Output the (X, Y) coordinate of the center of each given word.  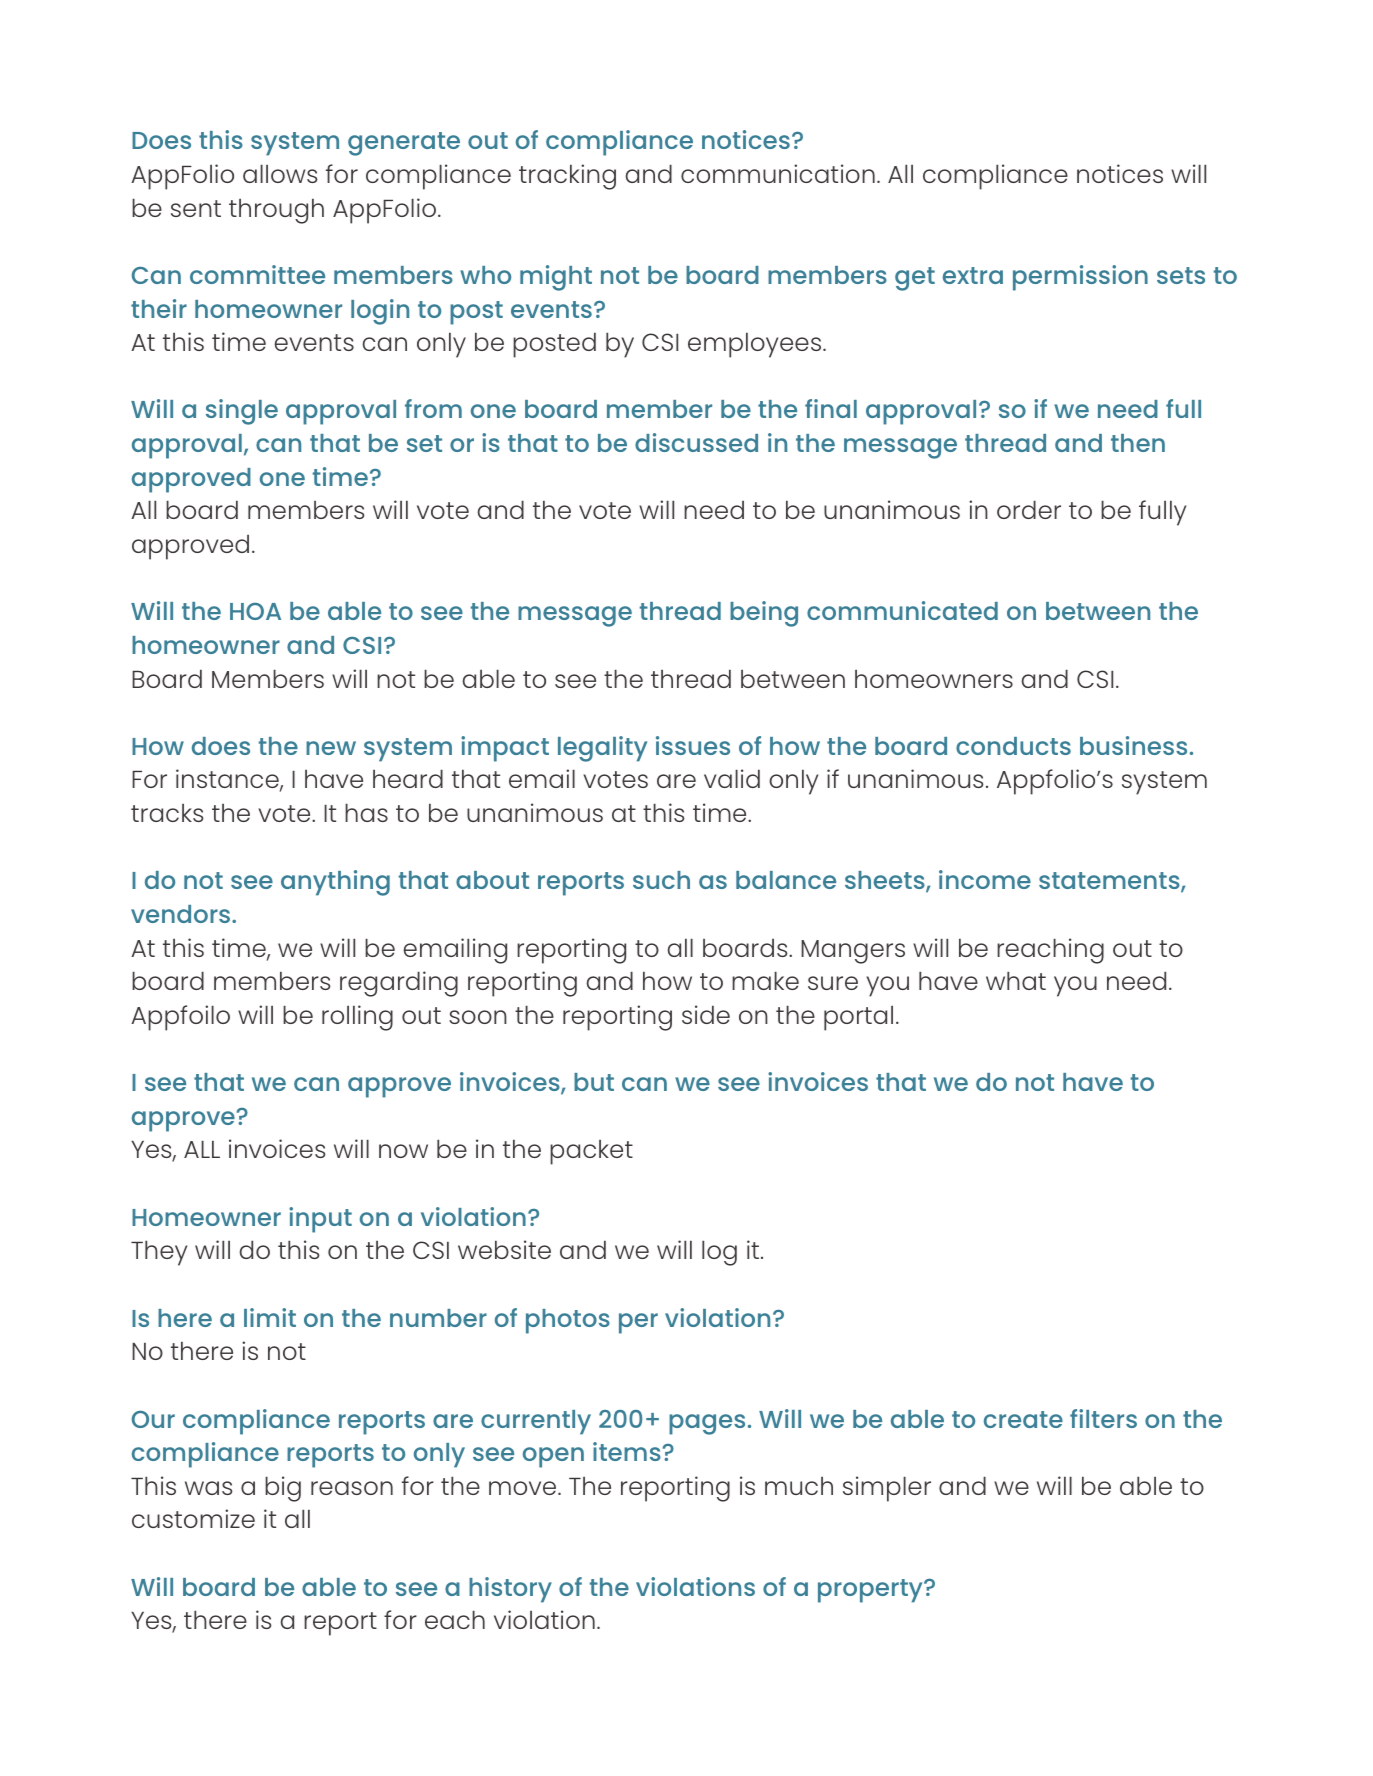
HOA (255, 611)
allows (280, 173)
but (594, 1082)
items (627, 1451)
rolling (357, 1018)
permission (1080, 278)
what (1016, 980)
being (764, 614)
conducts (1013, 746)
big (283, 1489)
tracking (567, 177)
